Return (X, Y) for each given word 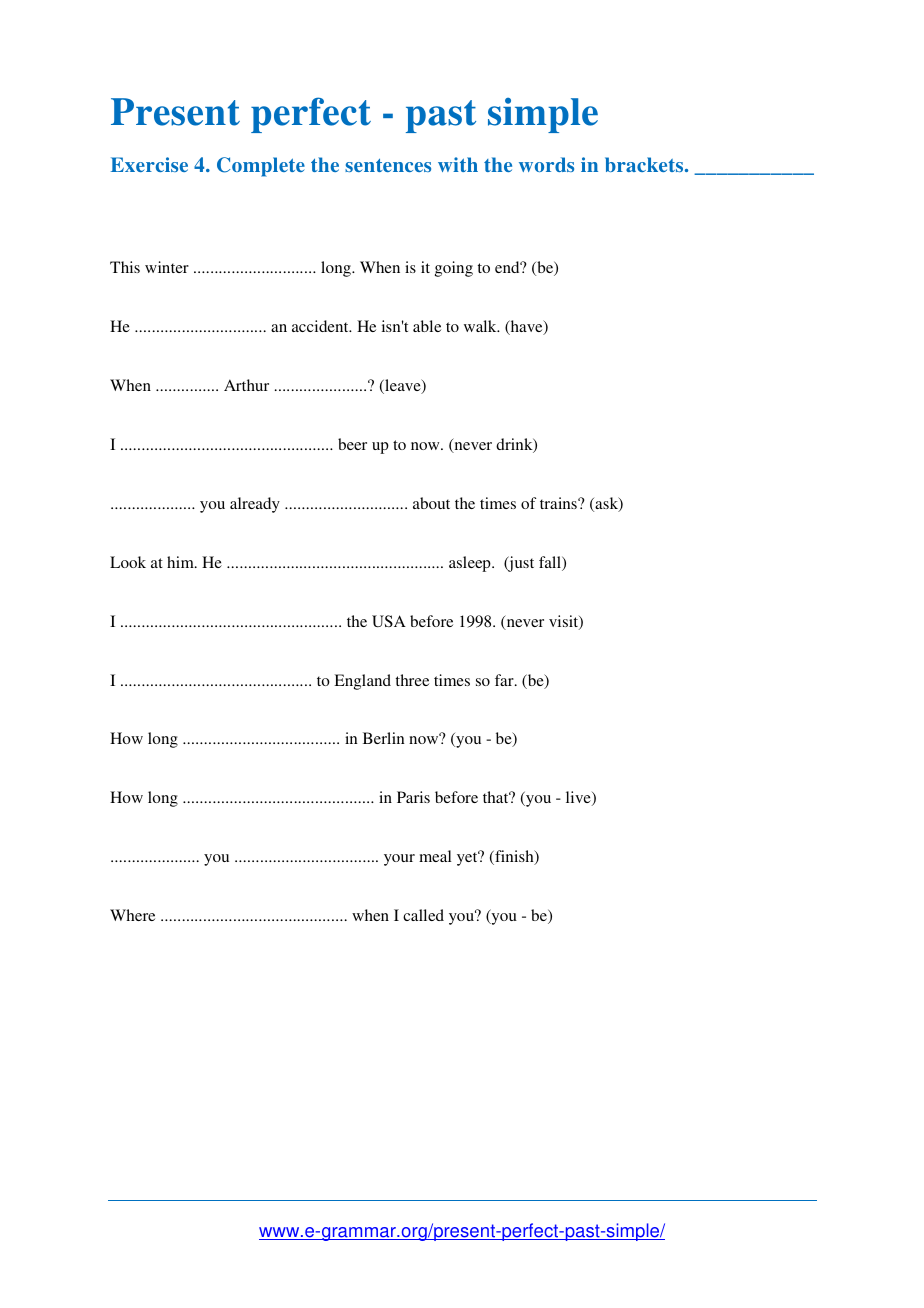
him (181, 562)
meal (435, 856)
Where (132, 915)
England (362, 682)
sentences (388, 165)
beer (352, 444)
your (399, 860)
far (505, 680)
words (546, 164)
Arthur (246, 385)
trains (559, 503)
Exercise (149, 164)
